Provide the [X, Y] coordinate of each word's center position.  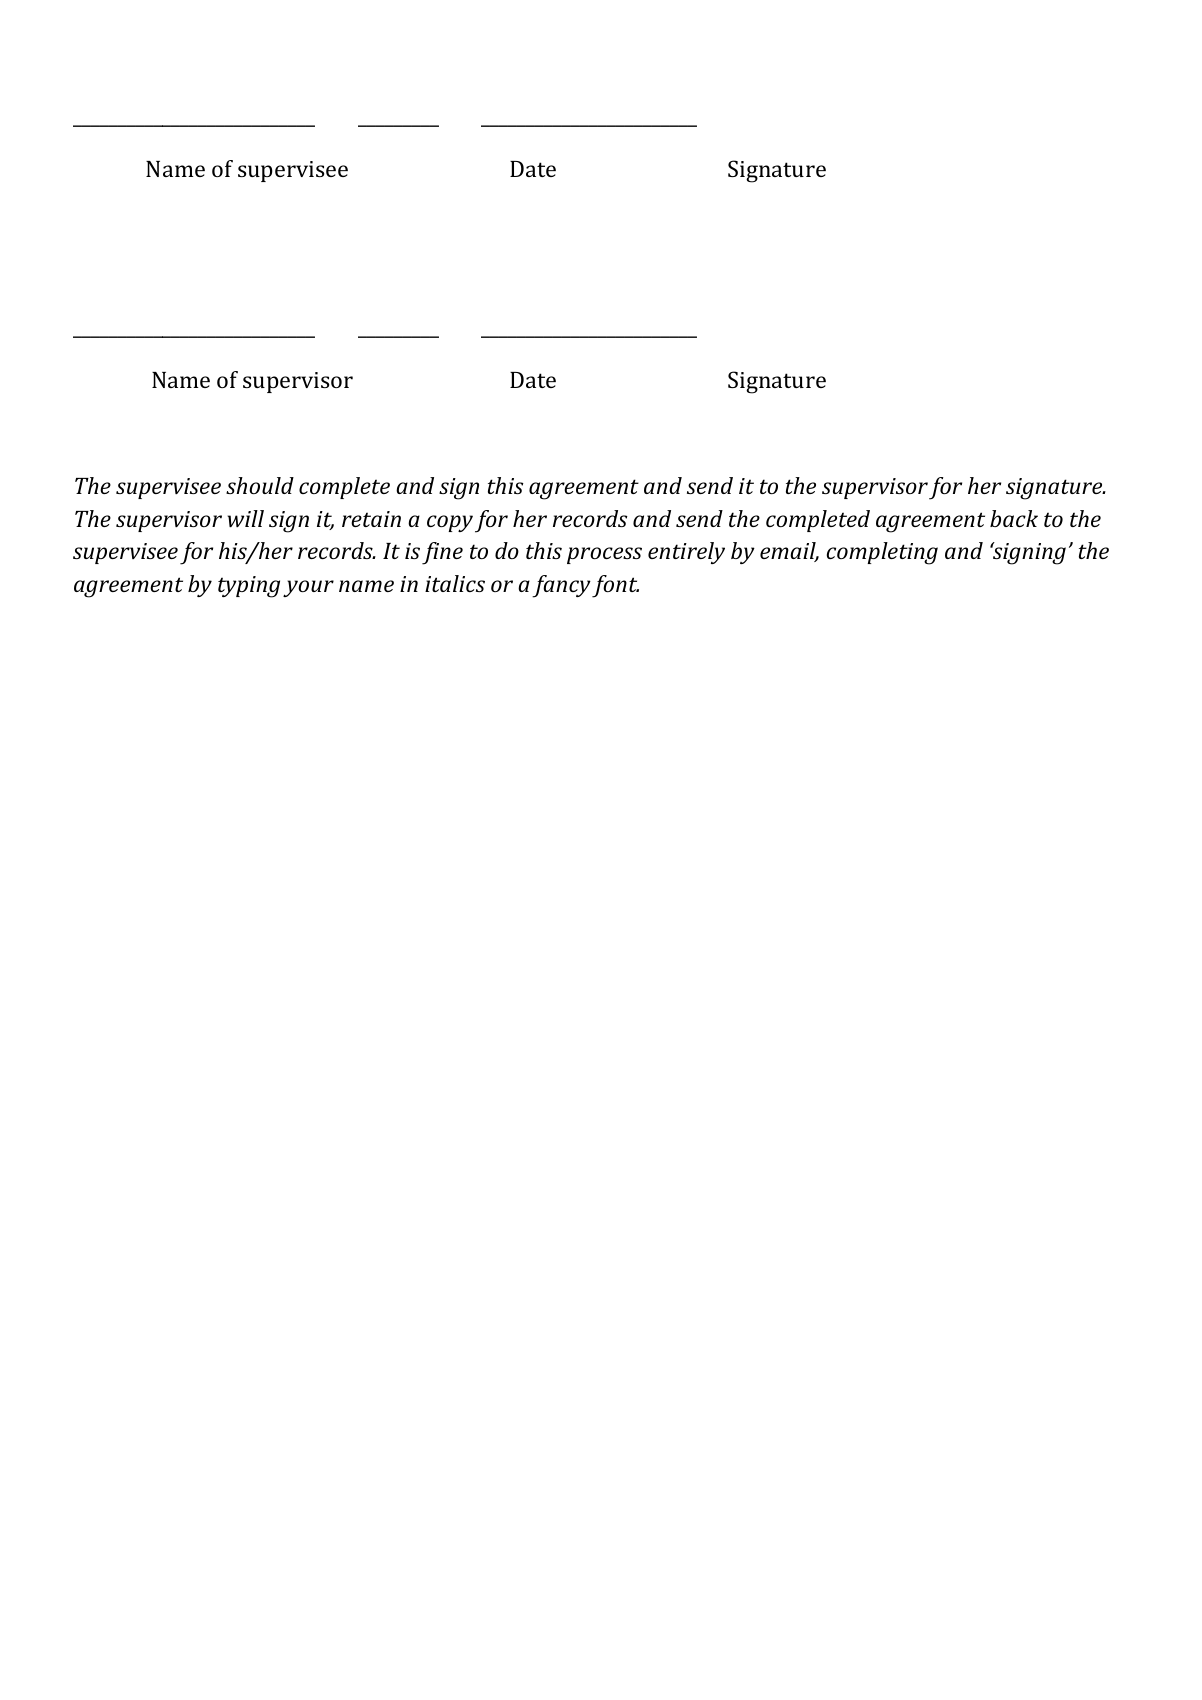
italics [455, 583]
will [246, 518]
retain [371, 519]
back [1014, 518]
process [604, 555]
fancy [561, 586]
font [615, 586]
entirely [686, 553]
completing [882, 553]
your [308, 588]
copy [450, 523]
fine [442, 553]
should [260, 485]
